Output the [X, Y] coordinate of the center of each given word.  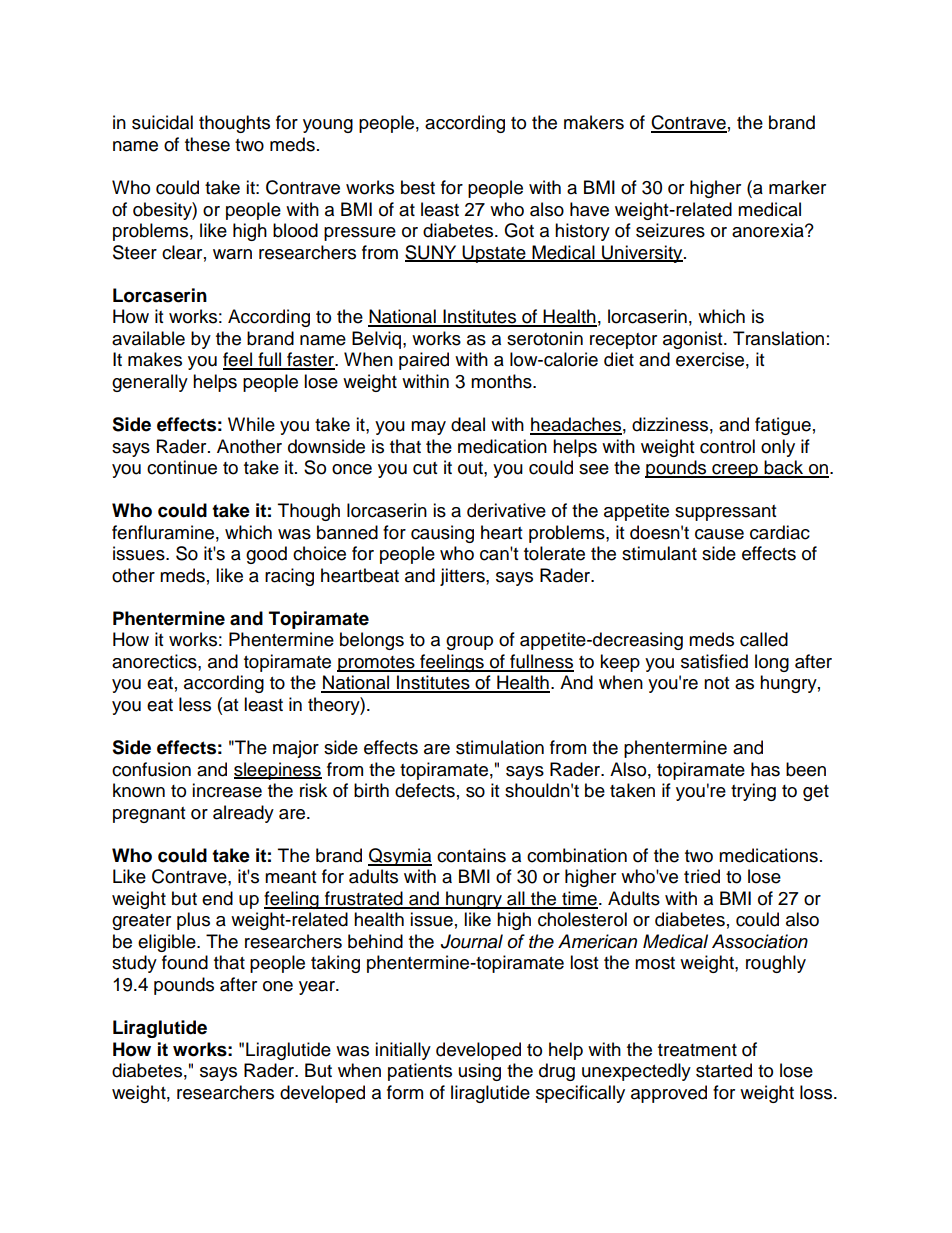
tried [702, 876]
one [278, 986]
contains [471, 855]
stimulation [500, 747]
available [148, 338]
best [418, 187]
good [266, 555]
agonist [694, 340]
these [207, 144]
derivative [506, 510]
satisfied [714, 661]
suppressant [725, 513]
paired [424, 361]
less [195, 704]
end [217, 898]
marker [797, 187]
